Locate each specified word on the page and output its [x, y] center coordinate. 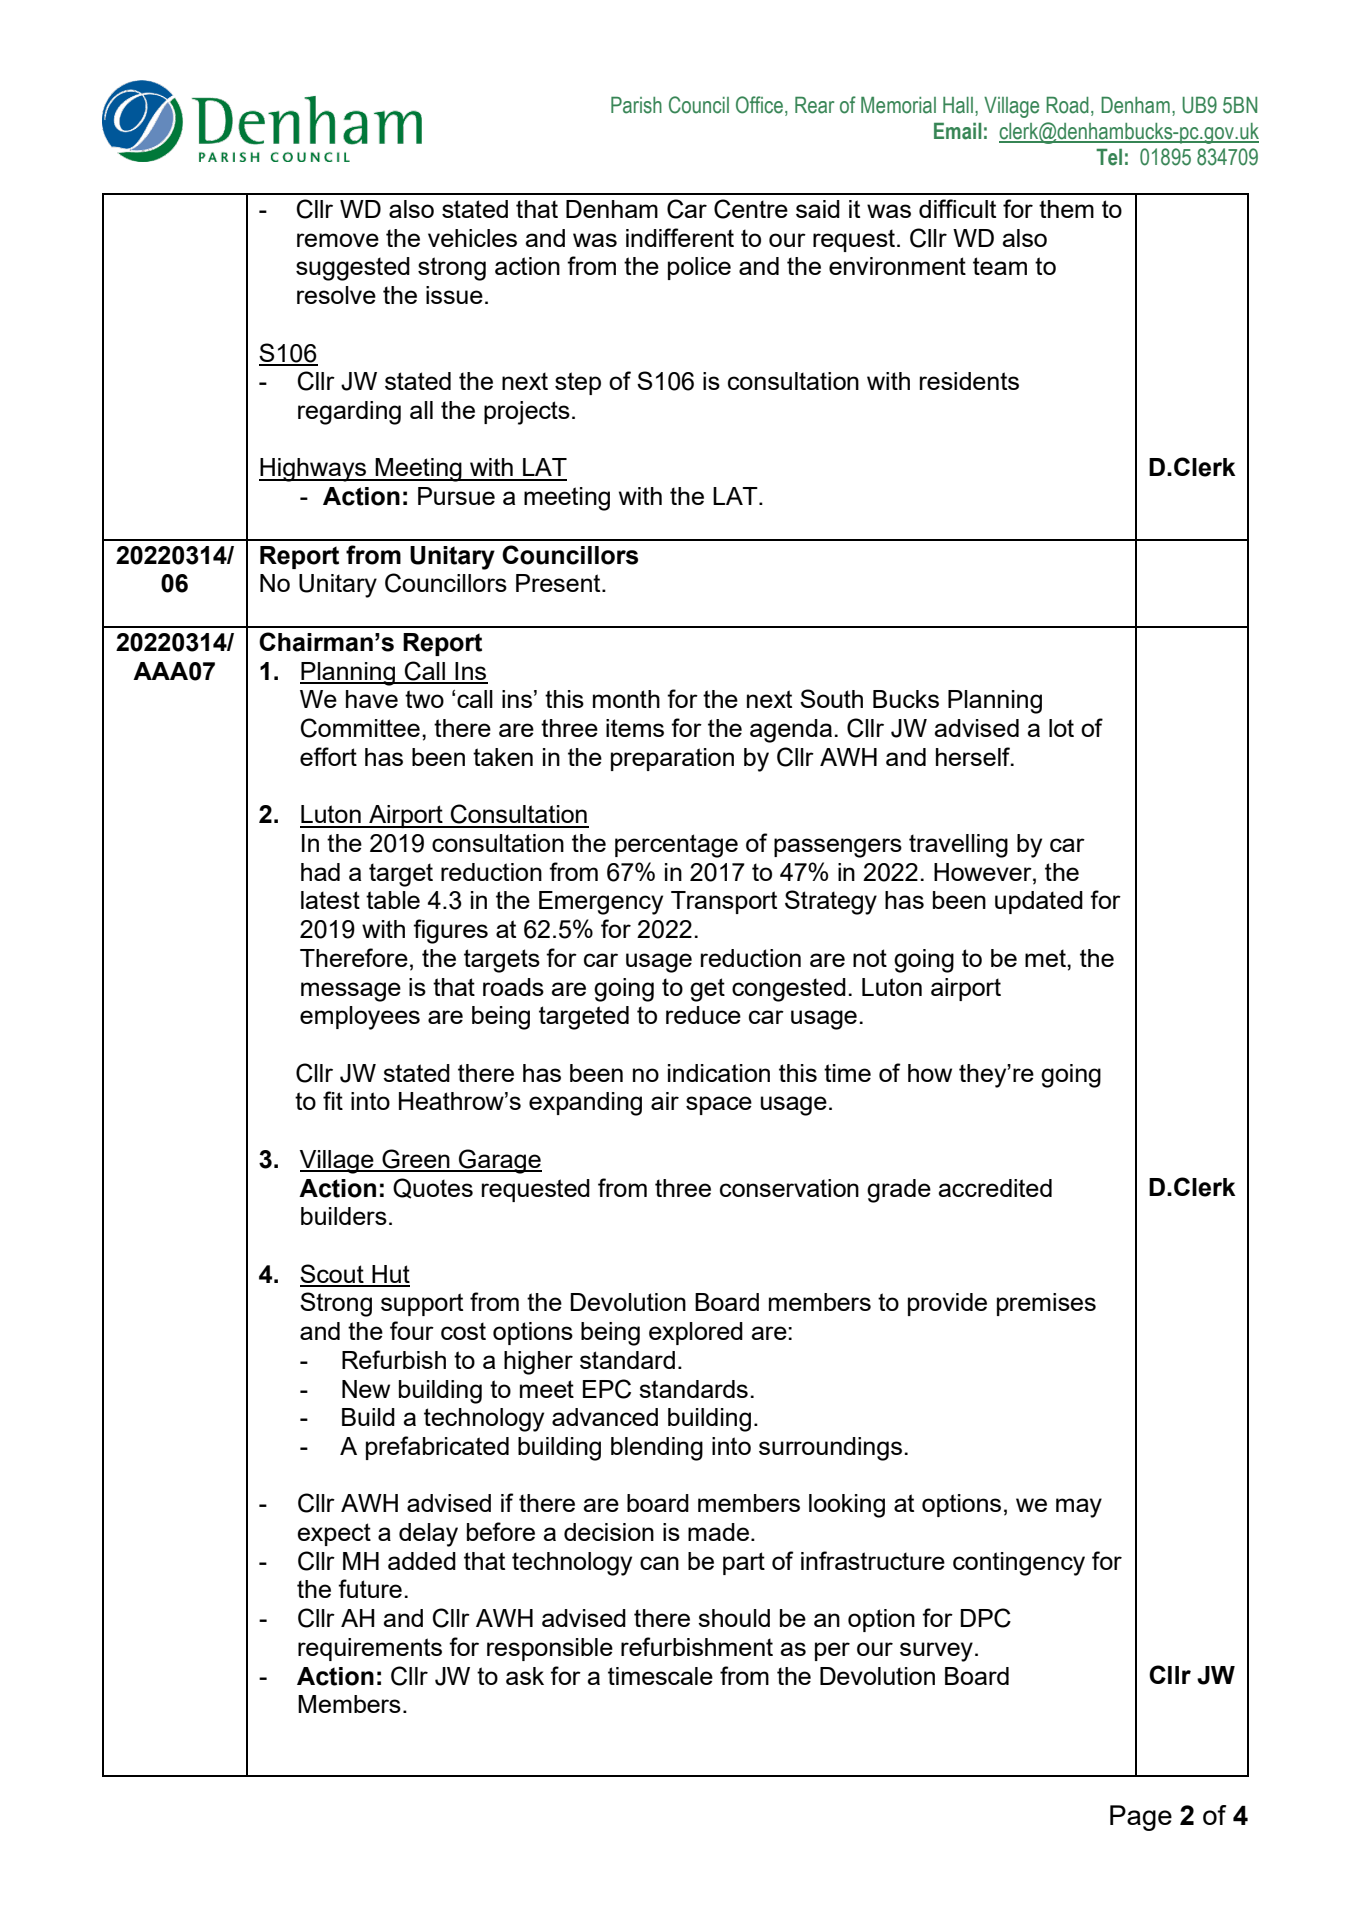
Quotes [433, 1188]
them [1066, 209]
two [424, 699]
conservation [789, 1188]
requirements [370, 1649]
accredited [995, 1188]
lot [1061, 728]
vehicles [472, 238]
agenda [791, 731]
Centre [751, 209]
